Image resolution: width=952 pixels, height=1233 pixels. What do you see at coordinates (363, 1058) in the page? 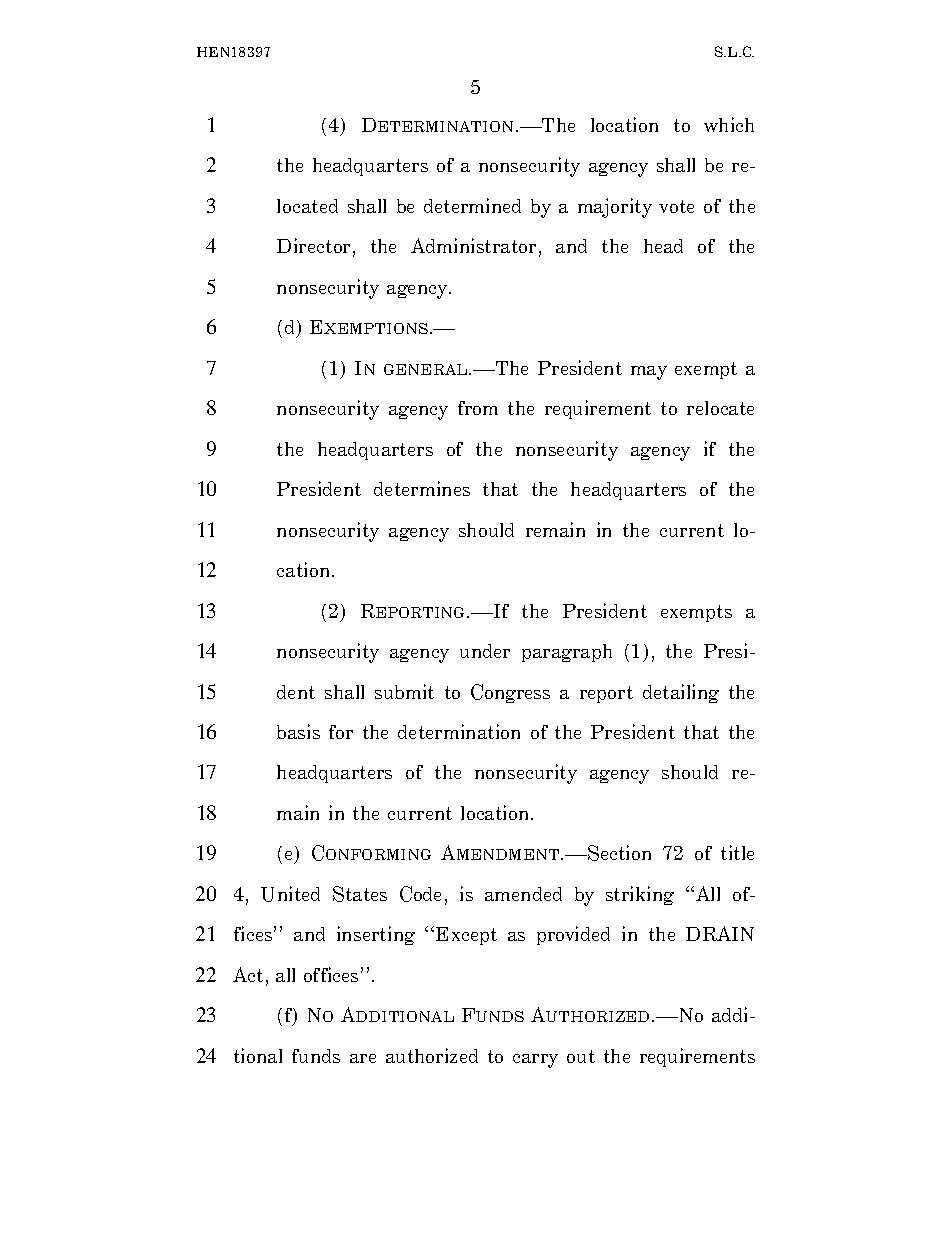
I see `are` at bounding box center [363, 1058].
